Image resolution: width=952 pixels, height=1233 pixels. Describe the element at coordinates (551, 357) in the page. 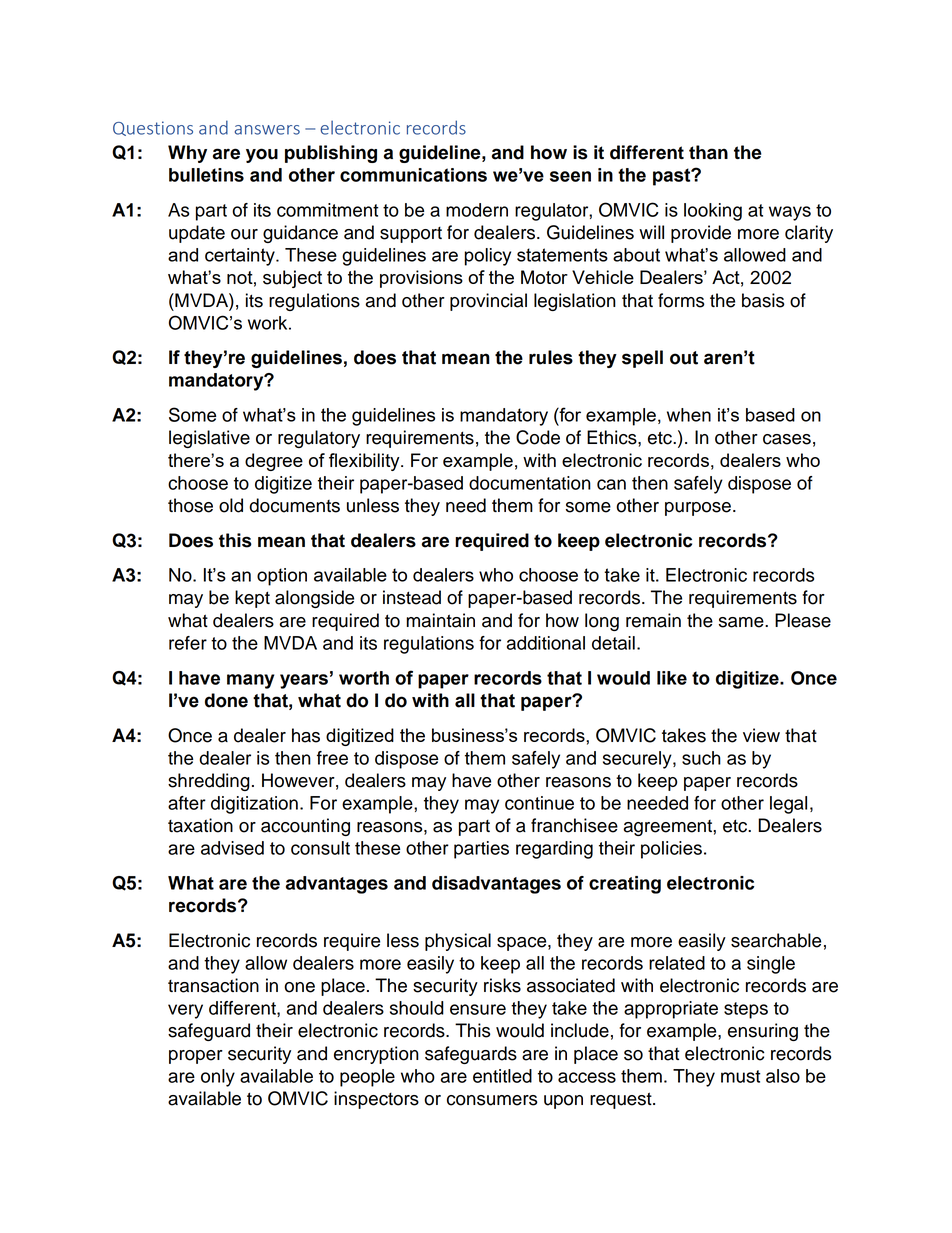

I see `rules` at that location.
